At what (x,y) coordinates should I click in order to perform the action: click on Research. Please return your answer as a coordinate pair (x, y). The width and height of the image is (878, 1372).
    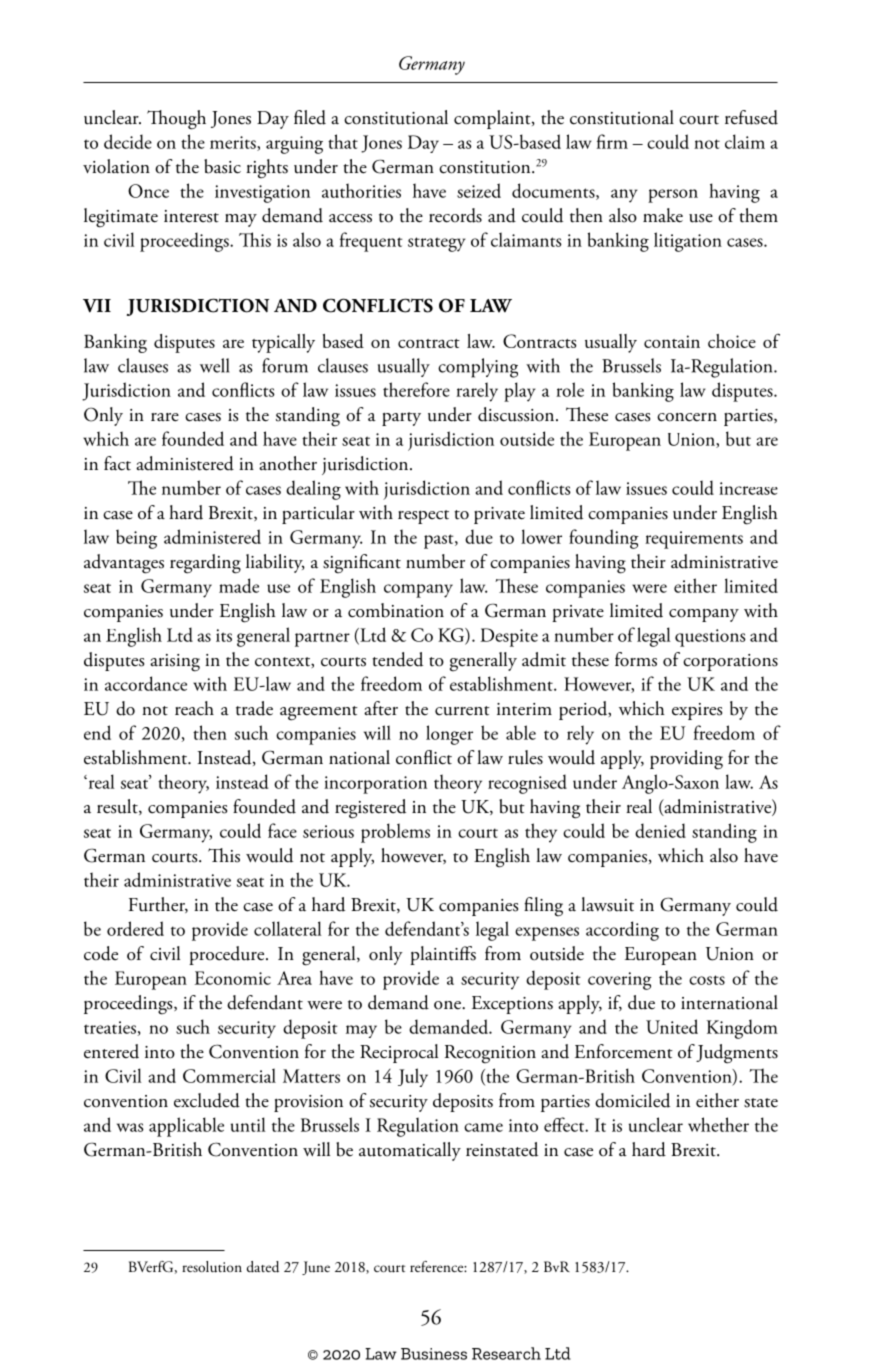
    Looking at the image, I should click on (506, 1353).
